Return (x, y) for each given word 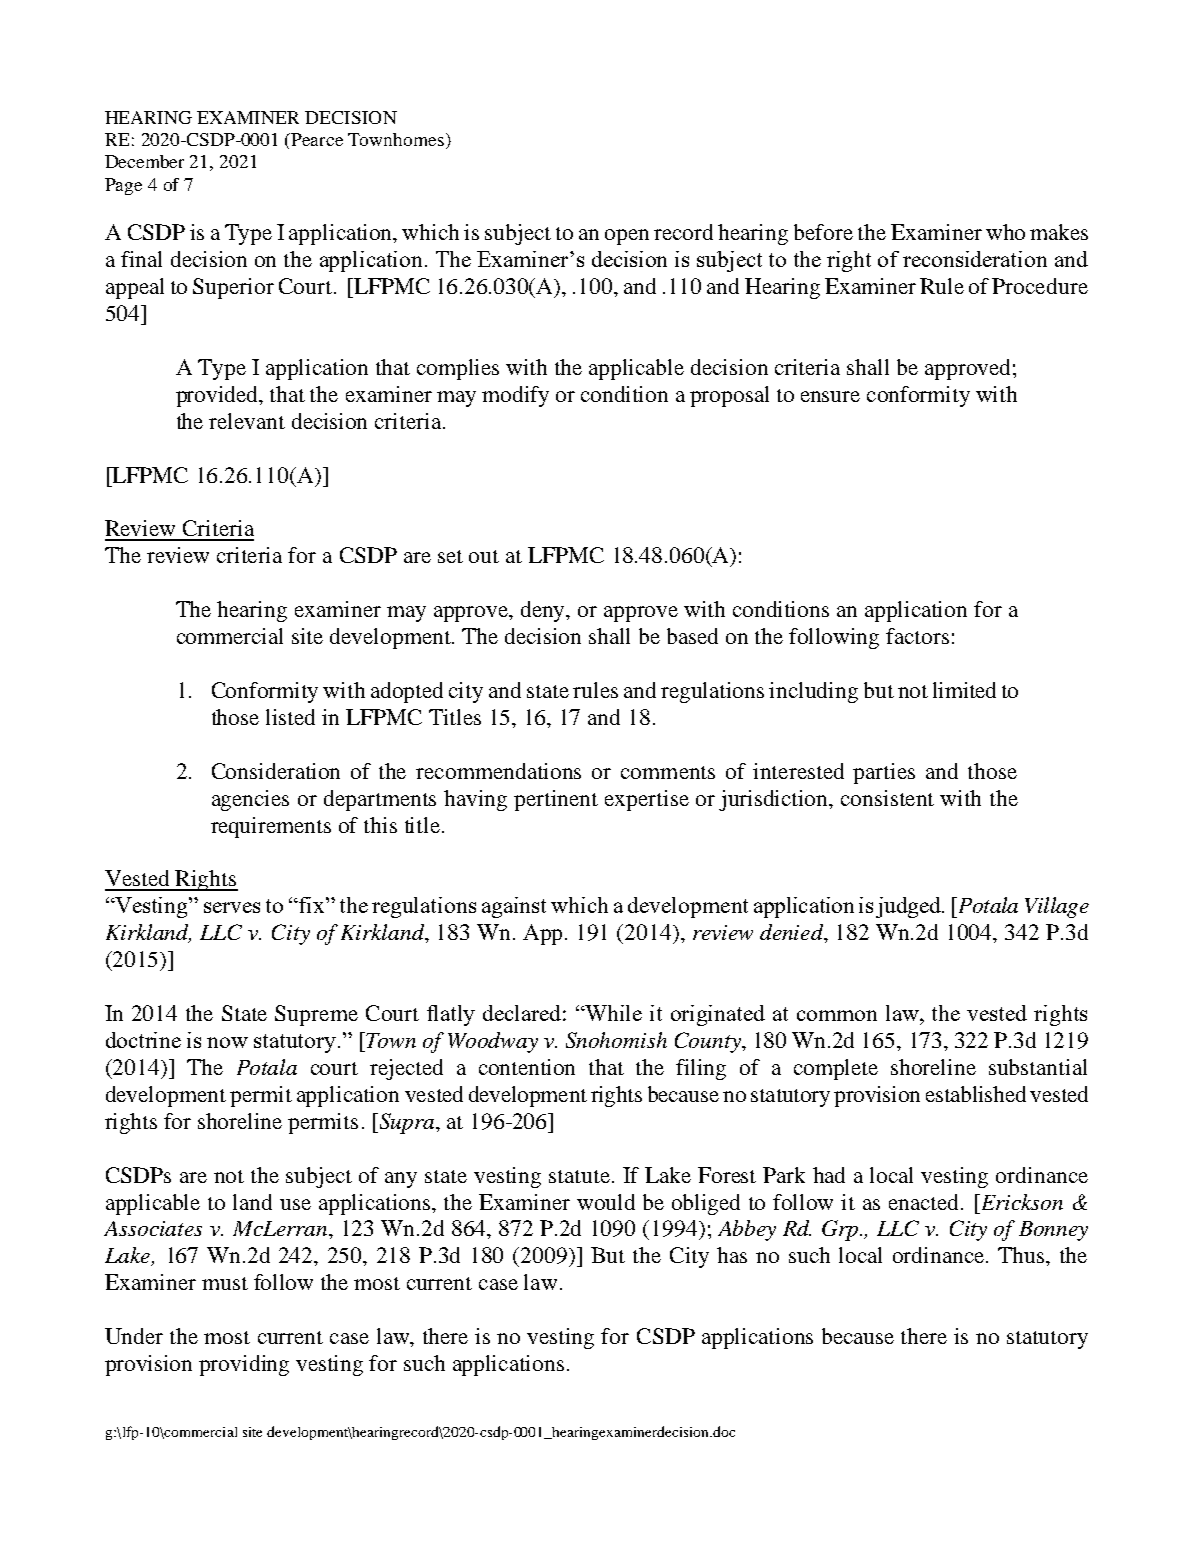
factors (917, 636)
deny (544, 611)
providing (244, 1365)
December (144, 161)
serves (232, 907)
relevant (247, 421)
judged (909, 907)
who (1005, 232)
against (514, 907)
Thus (1022, 1255)
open (627, 237)
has (732, 1255)
